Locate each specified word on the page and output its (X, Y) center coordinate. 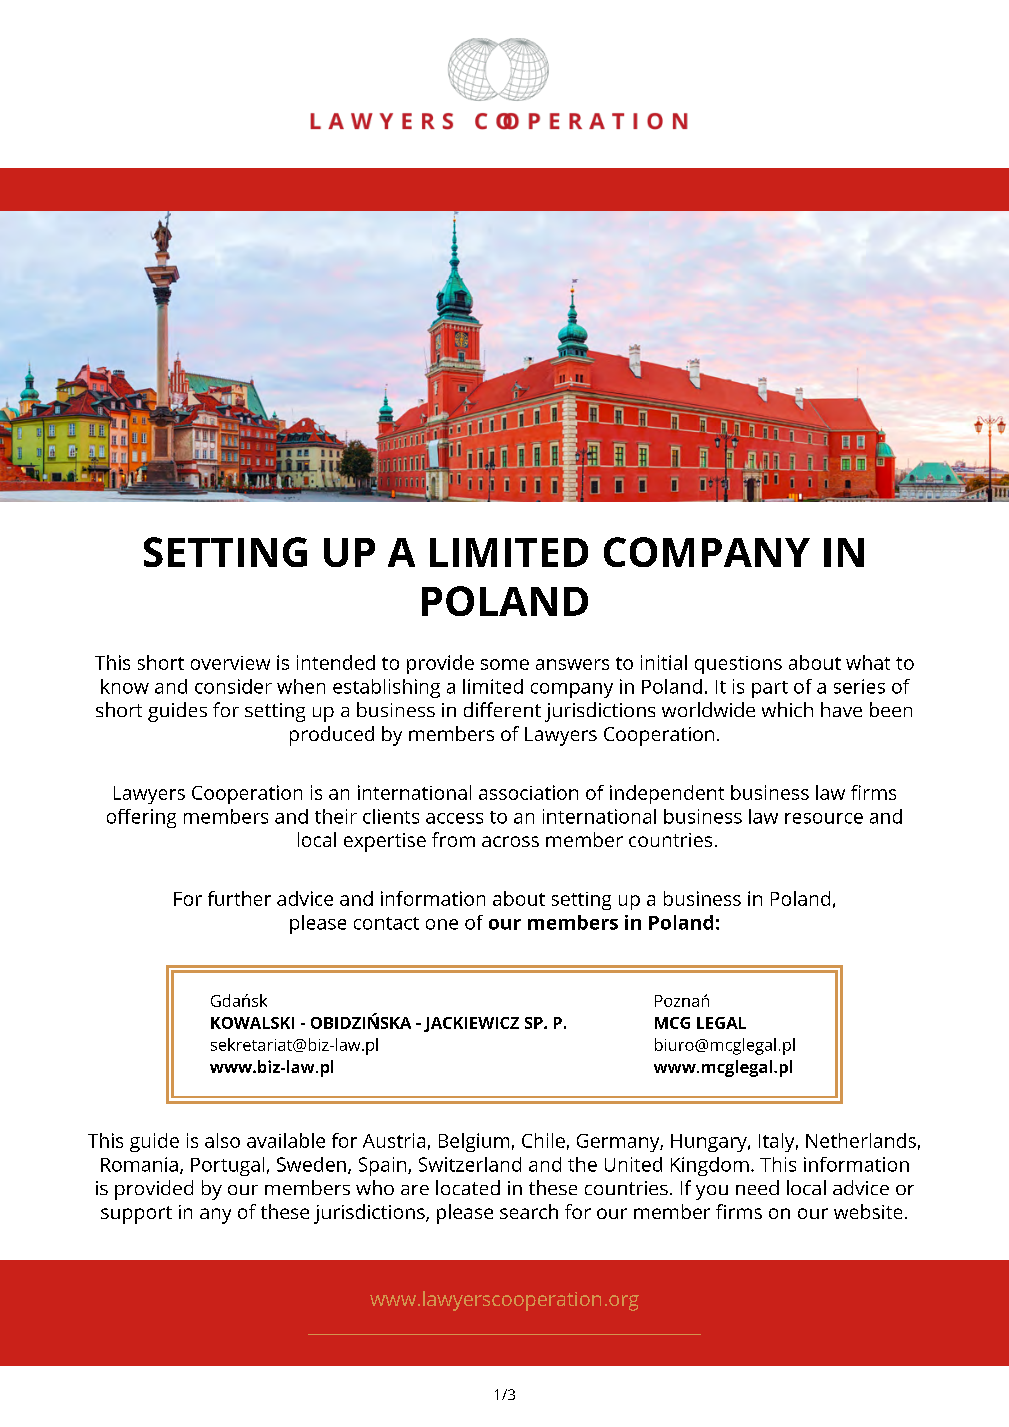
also (222, 1140)
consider (233, 686)
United (633, 1164)
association (528, 792)
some (505, 664)
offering (141, 818)
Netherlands (861, 1140)
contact (386, 923)
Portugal (227, 1166)
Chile (543, 1140)
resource (824, 818)
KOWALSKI (252, 1023)
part (770, 689)
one (442, 924)
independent (667, 794)
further (239, 898)
